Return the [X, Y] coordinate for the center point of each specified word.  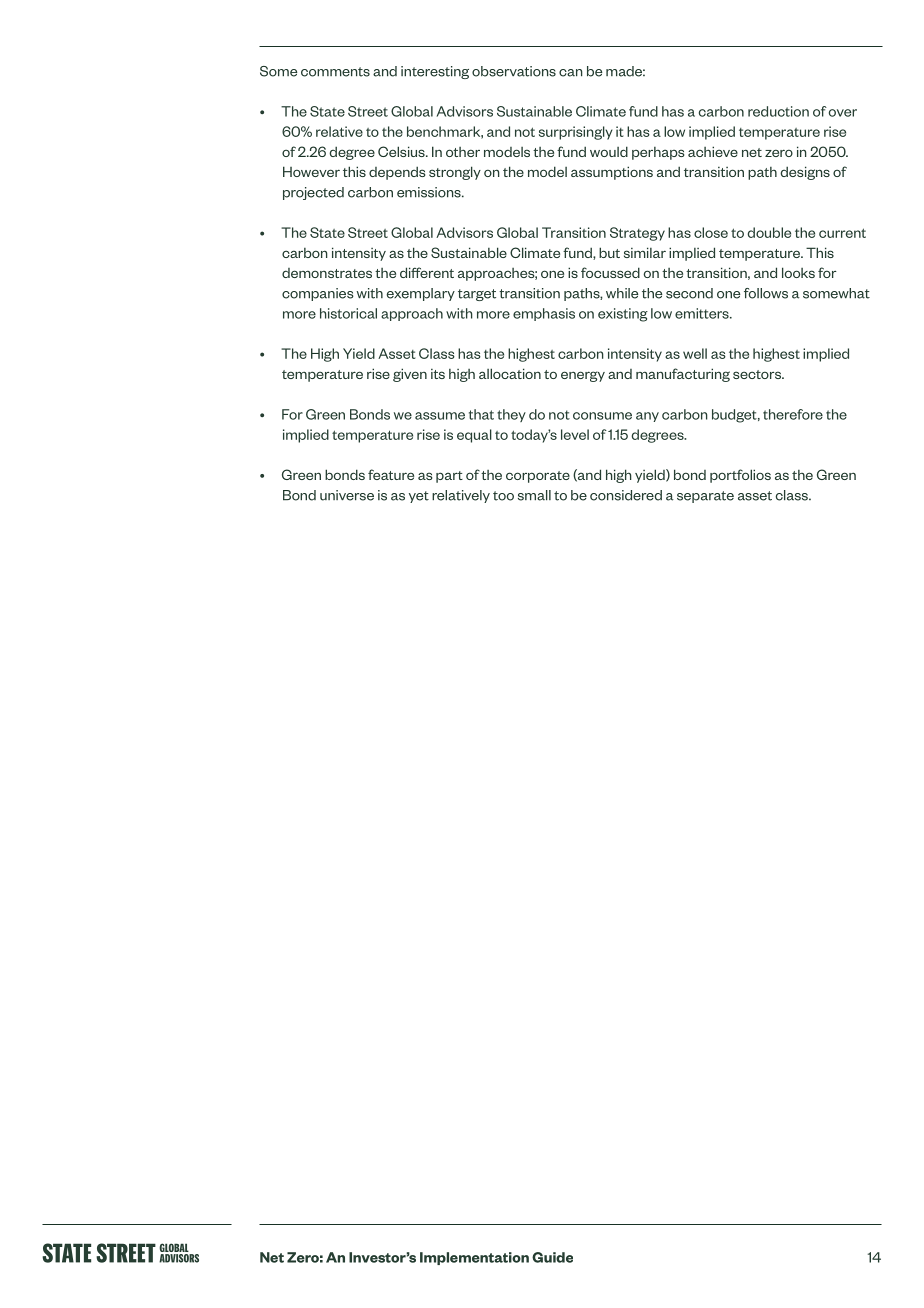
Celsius [402, 151]
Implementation [474, 1258]
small [534, 495]
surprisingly [576, 133]
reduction [778, 111]
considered [626, 495]
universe [347, 495]
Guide [552, 1257]
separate [705, 497]
